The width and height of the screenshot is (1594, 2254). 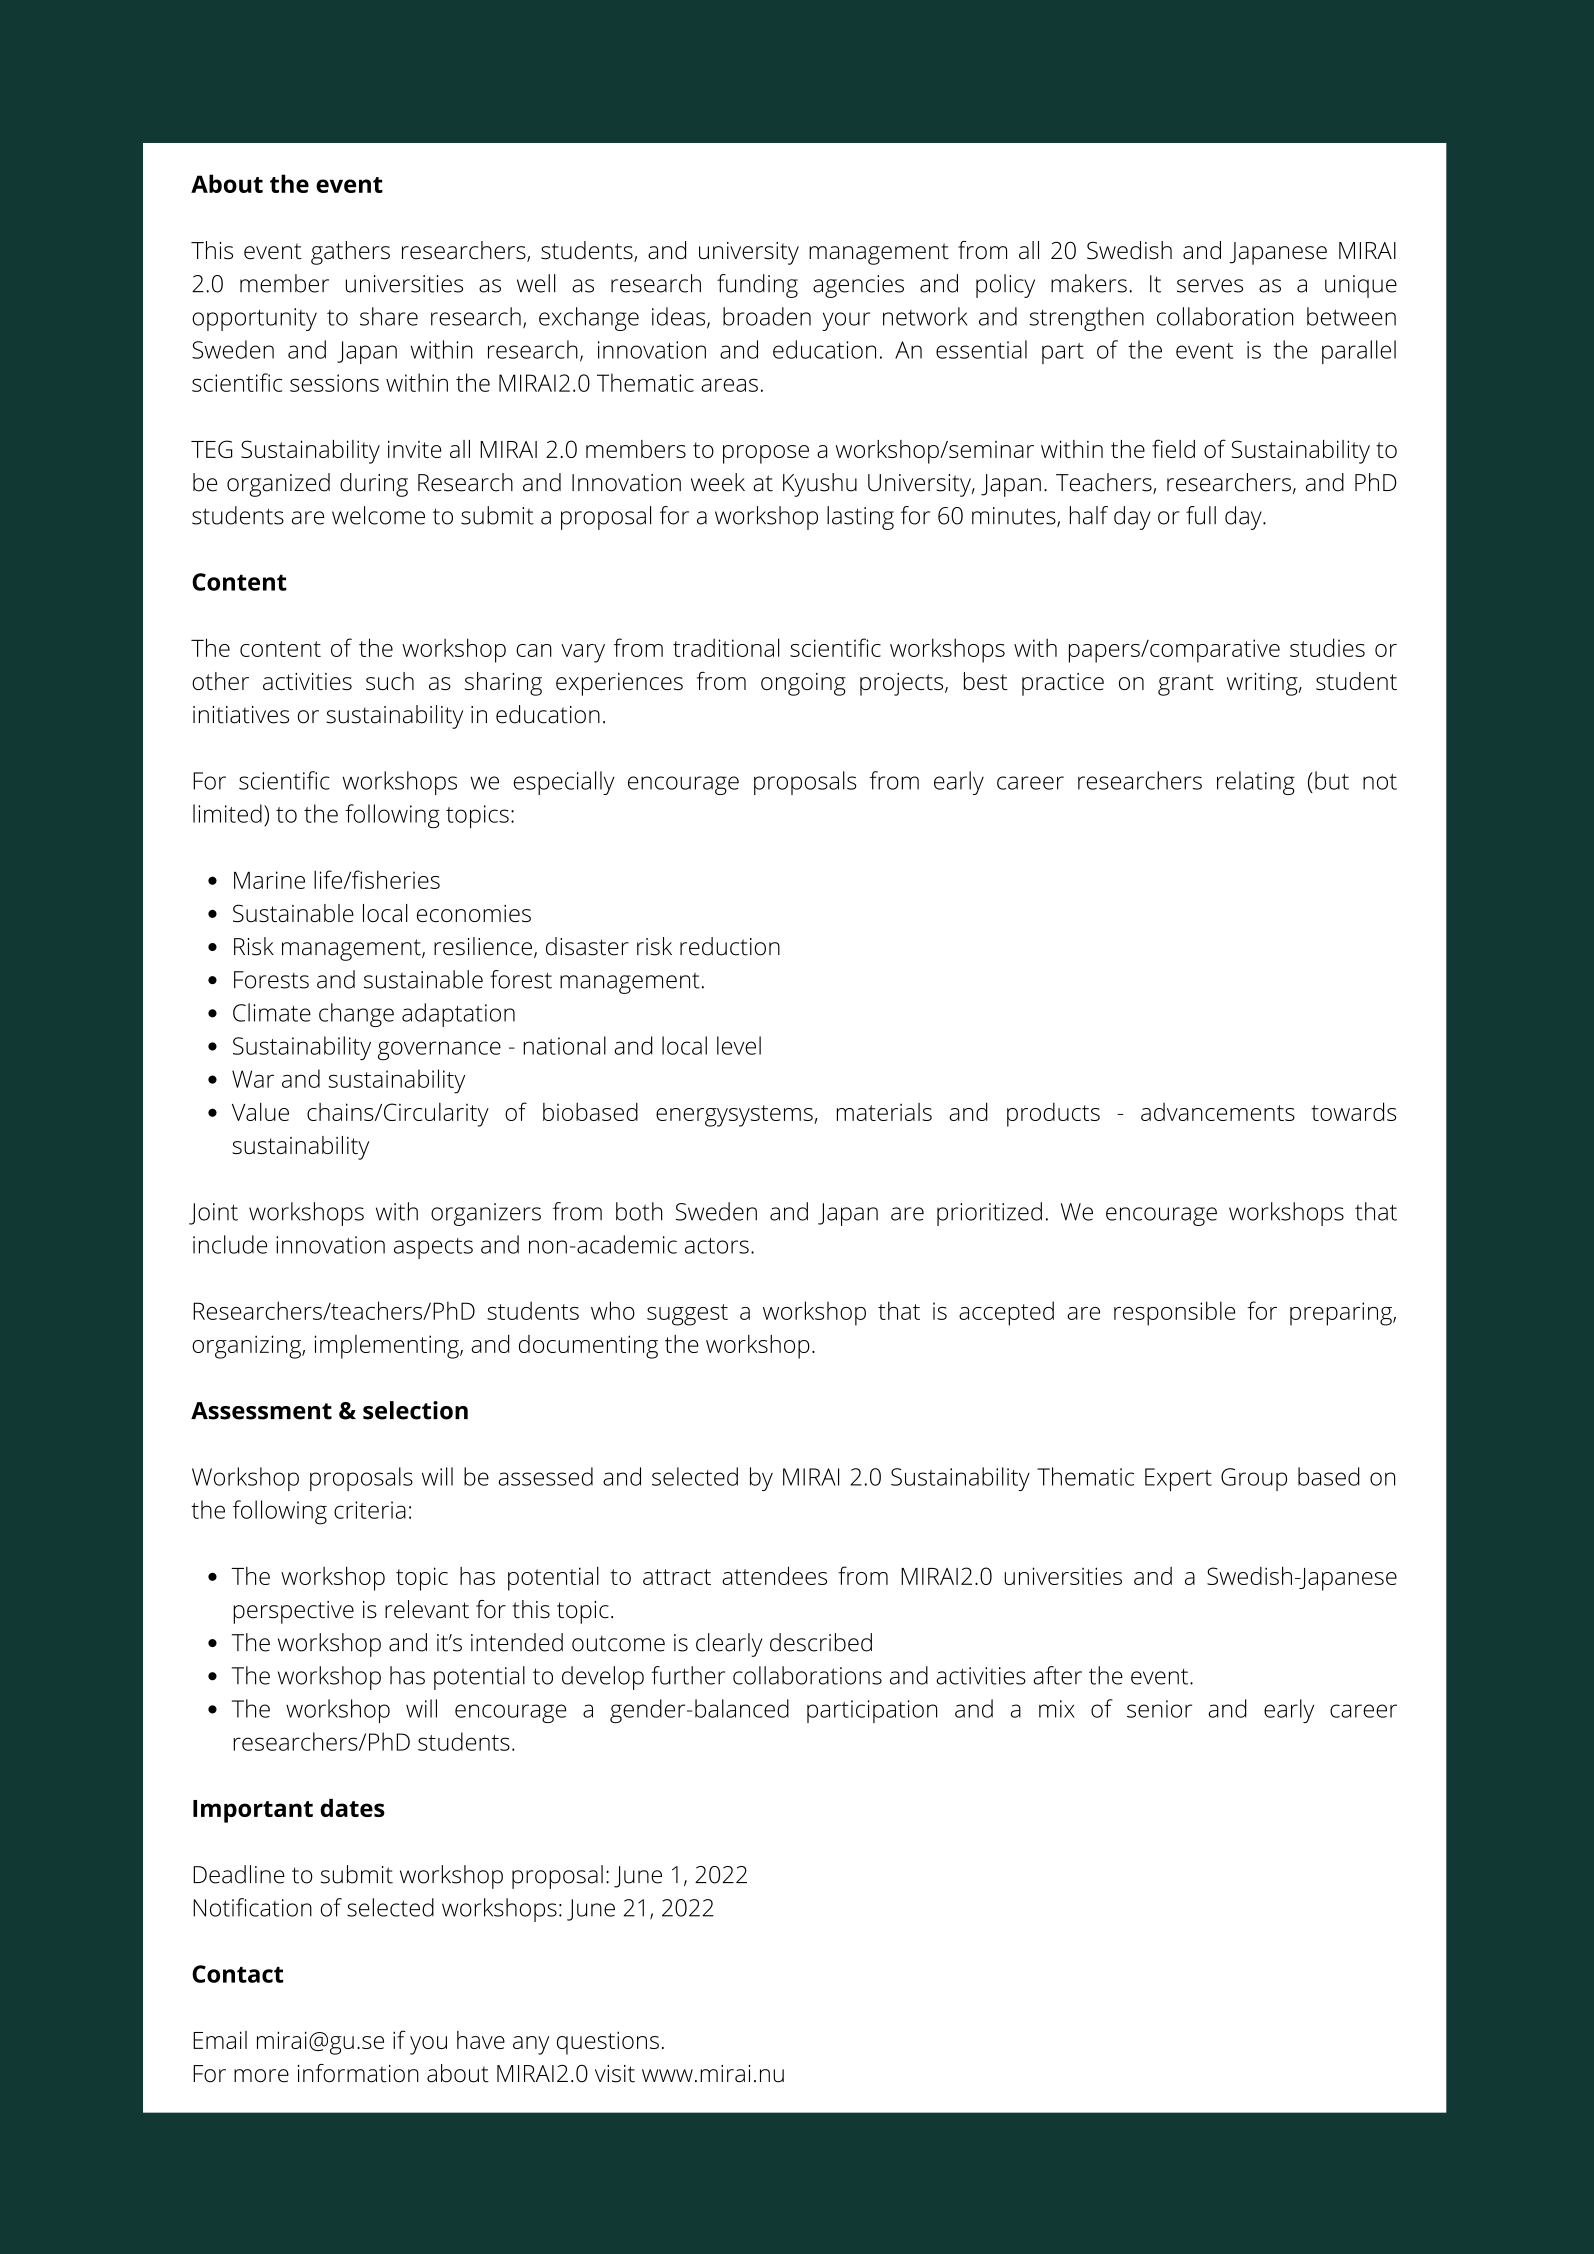 What do you see at coordinates (293, 1612) in the screenshot?
I see `perspective` at bounding box center [293, 1612].
